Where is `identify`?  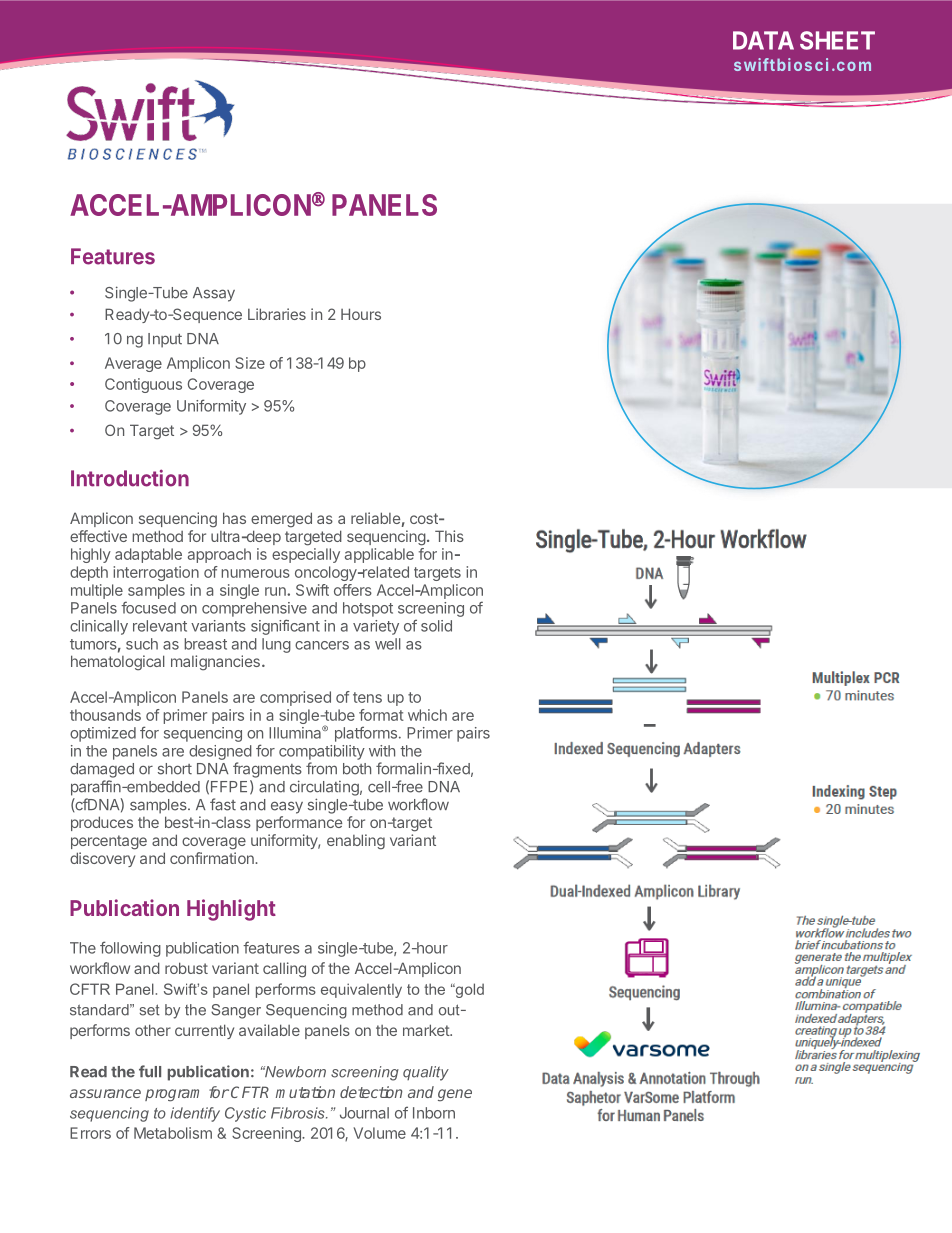 identify is located at coordinates (195, 1114).
